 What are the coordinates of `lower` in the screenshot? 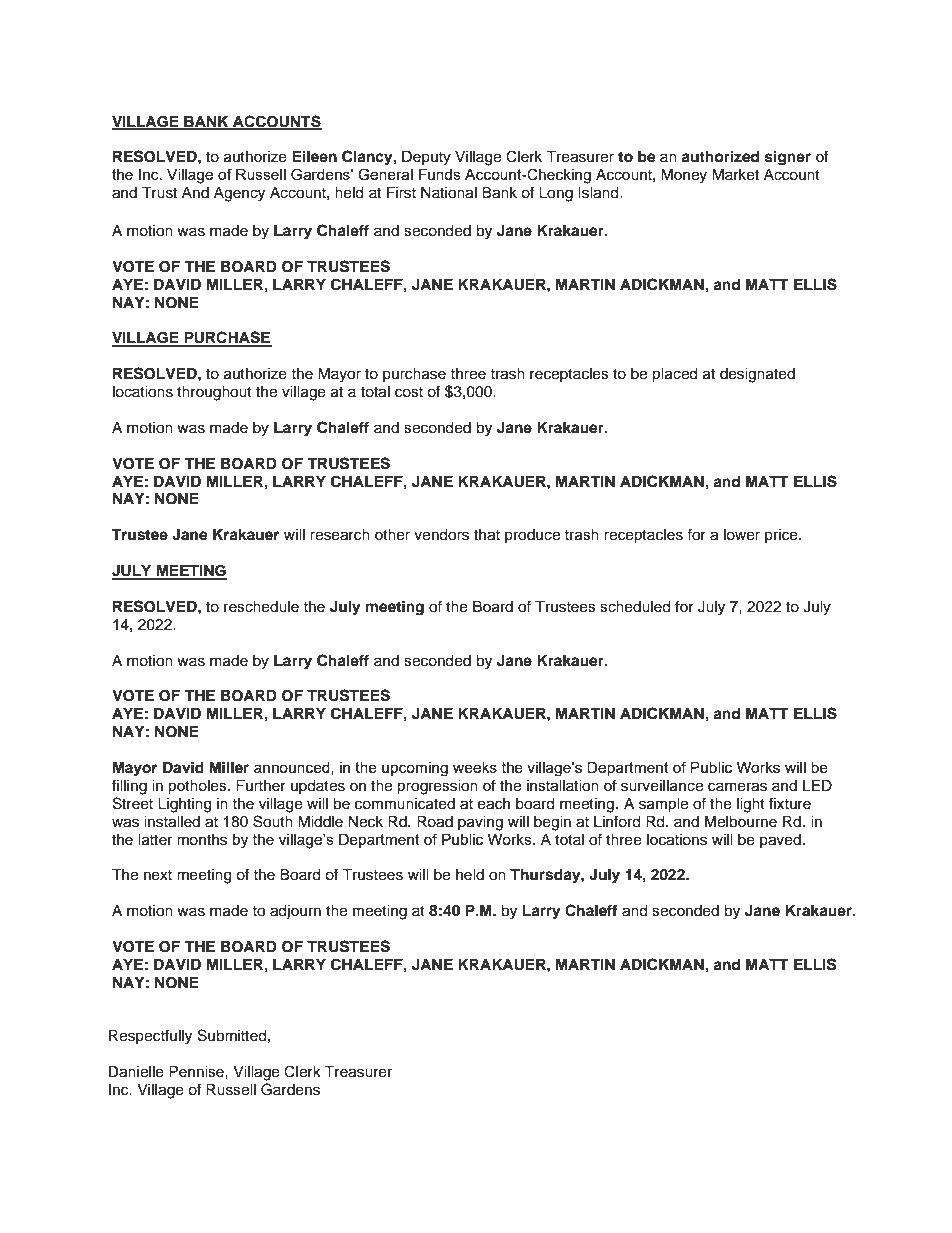 It's located at (742, 535).
